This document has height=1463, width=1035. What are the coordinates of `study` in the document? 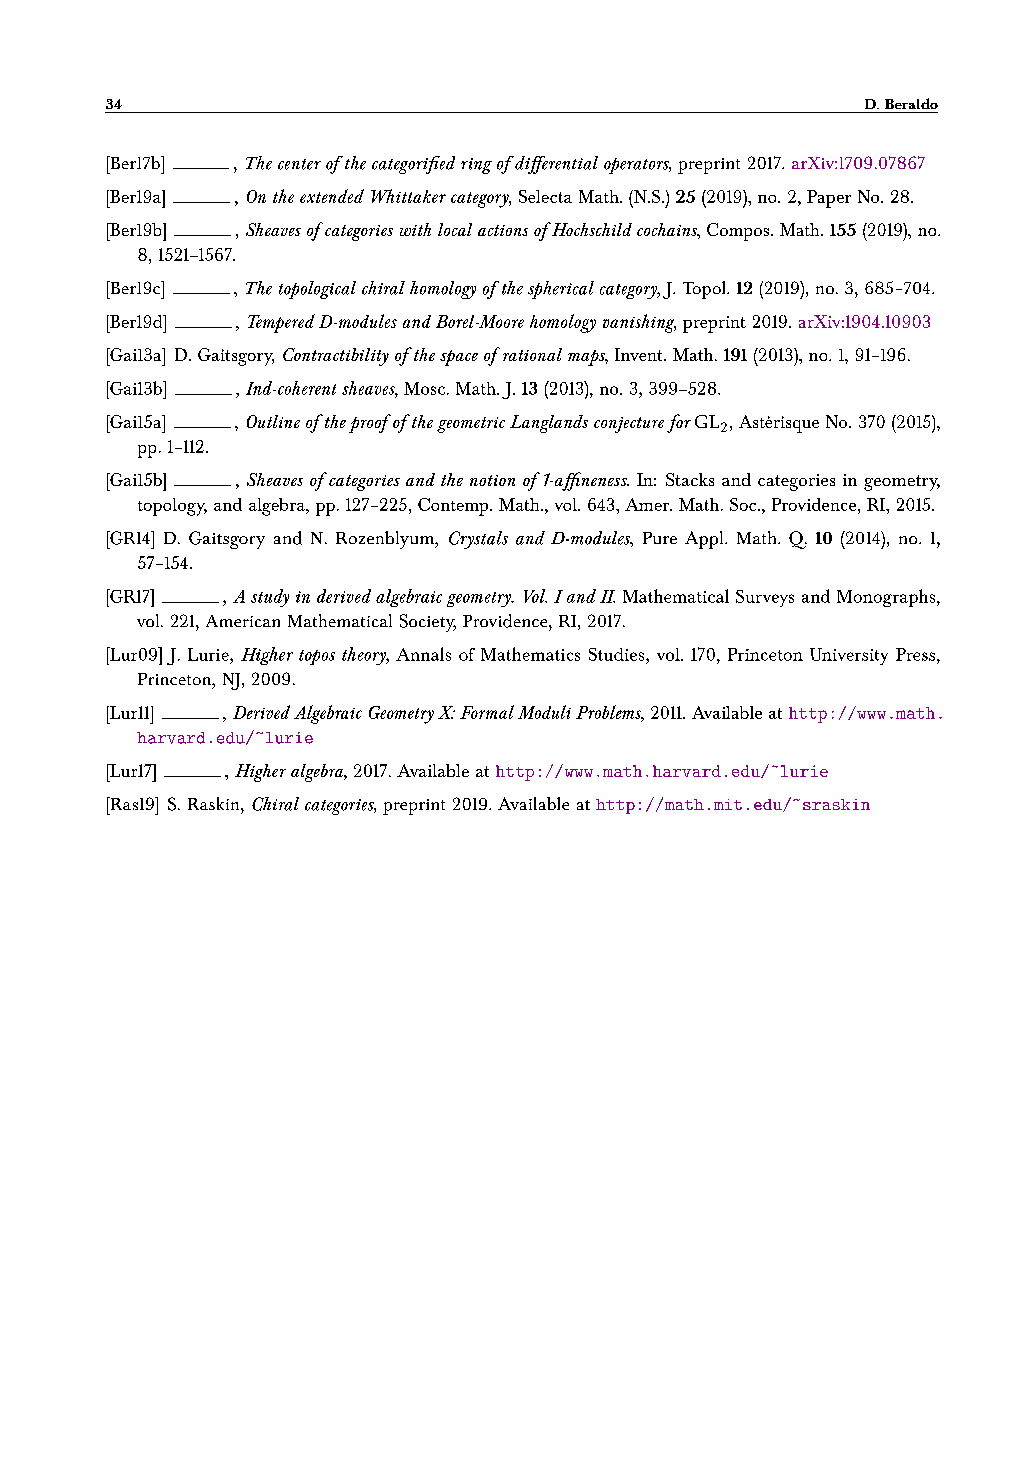 It's located at (270, 598).
